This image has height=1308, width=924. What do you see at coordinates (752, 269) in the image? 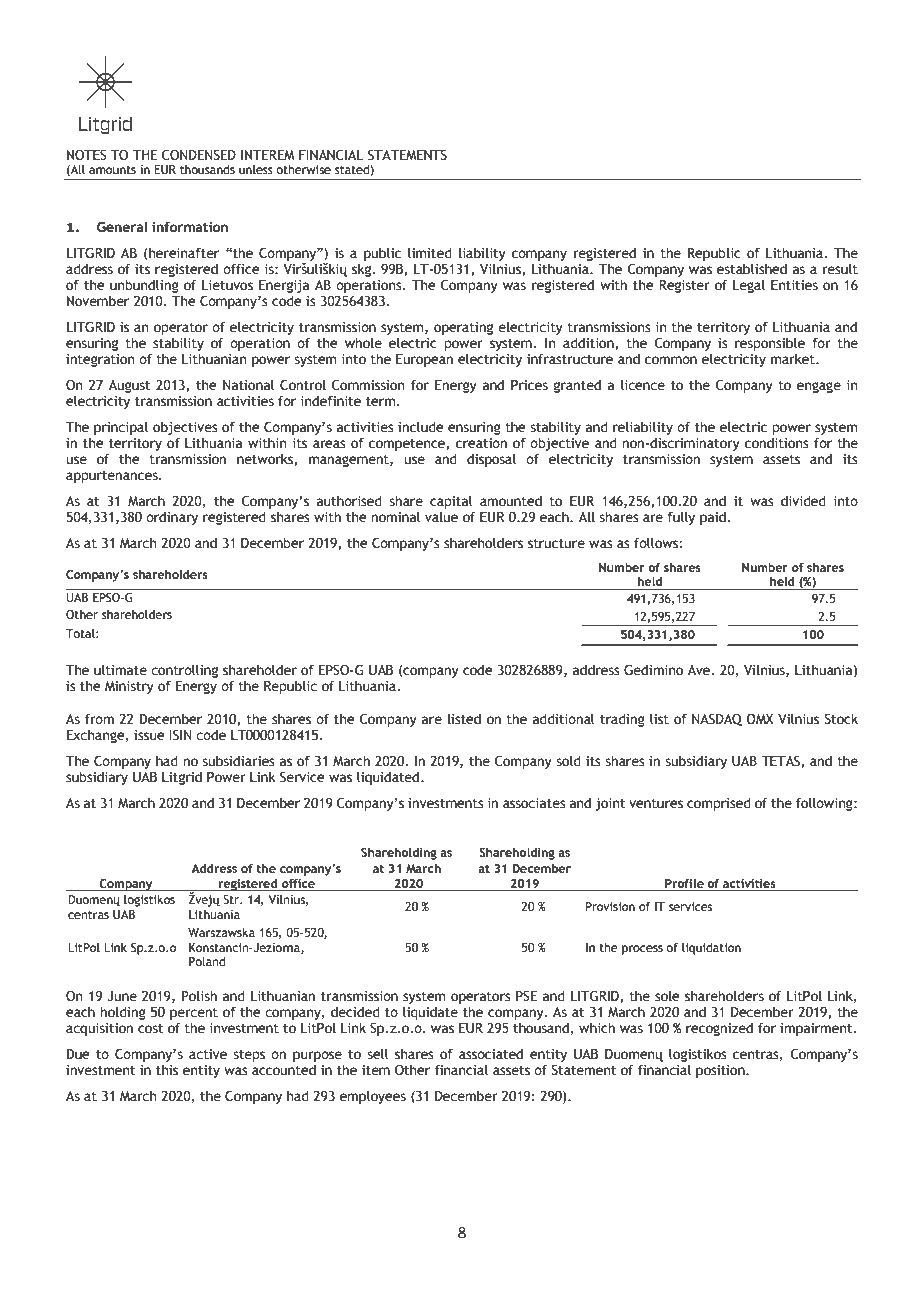
I see `established` at bounding box center [752, 269].
